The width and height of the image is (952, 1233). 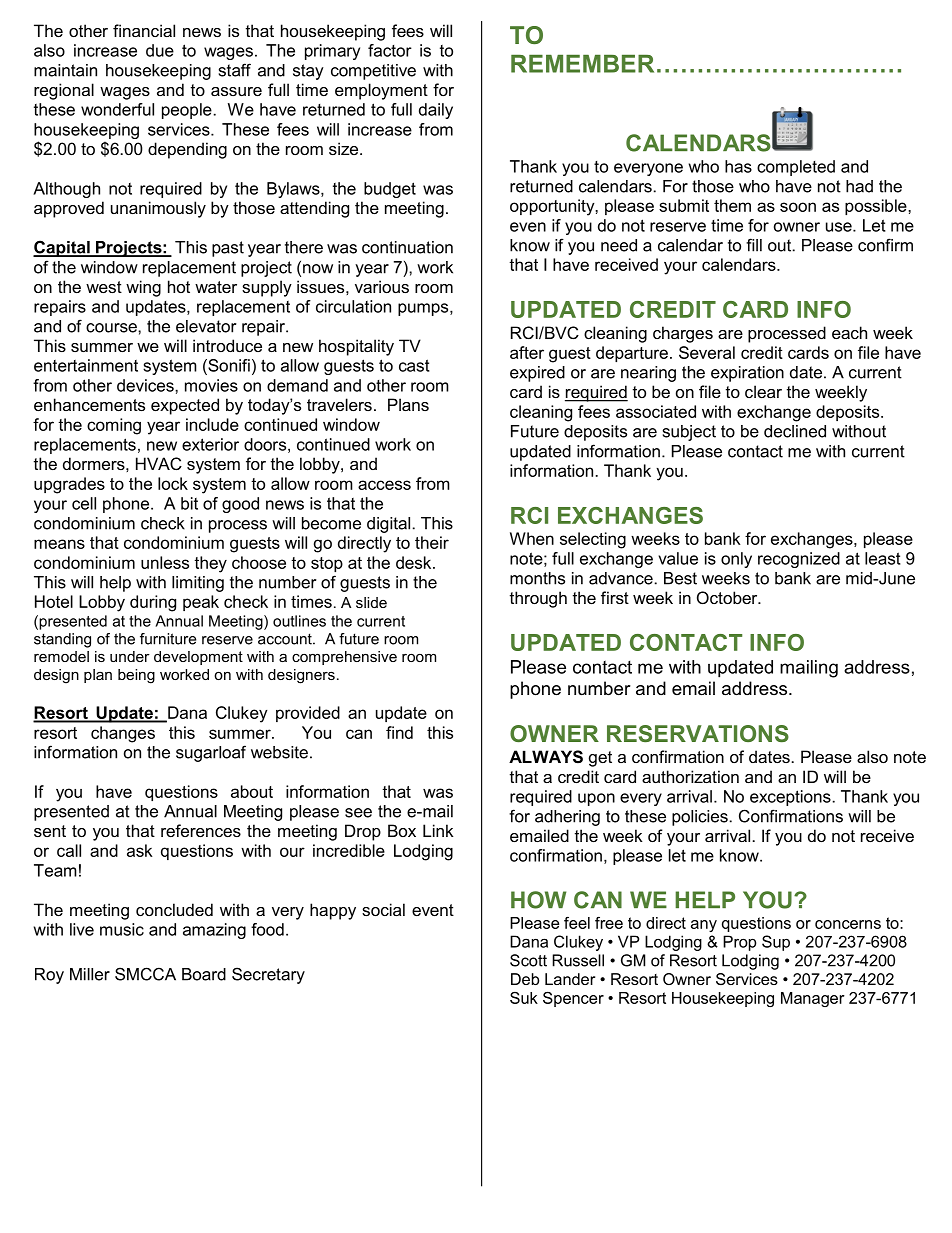 I want to click on being, so click(x=136, y=676).
